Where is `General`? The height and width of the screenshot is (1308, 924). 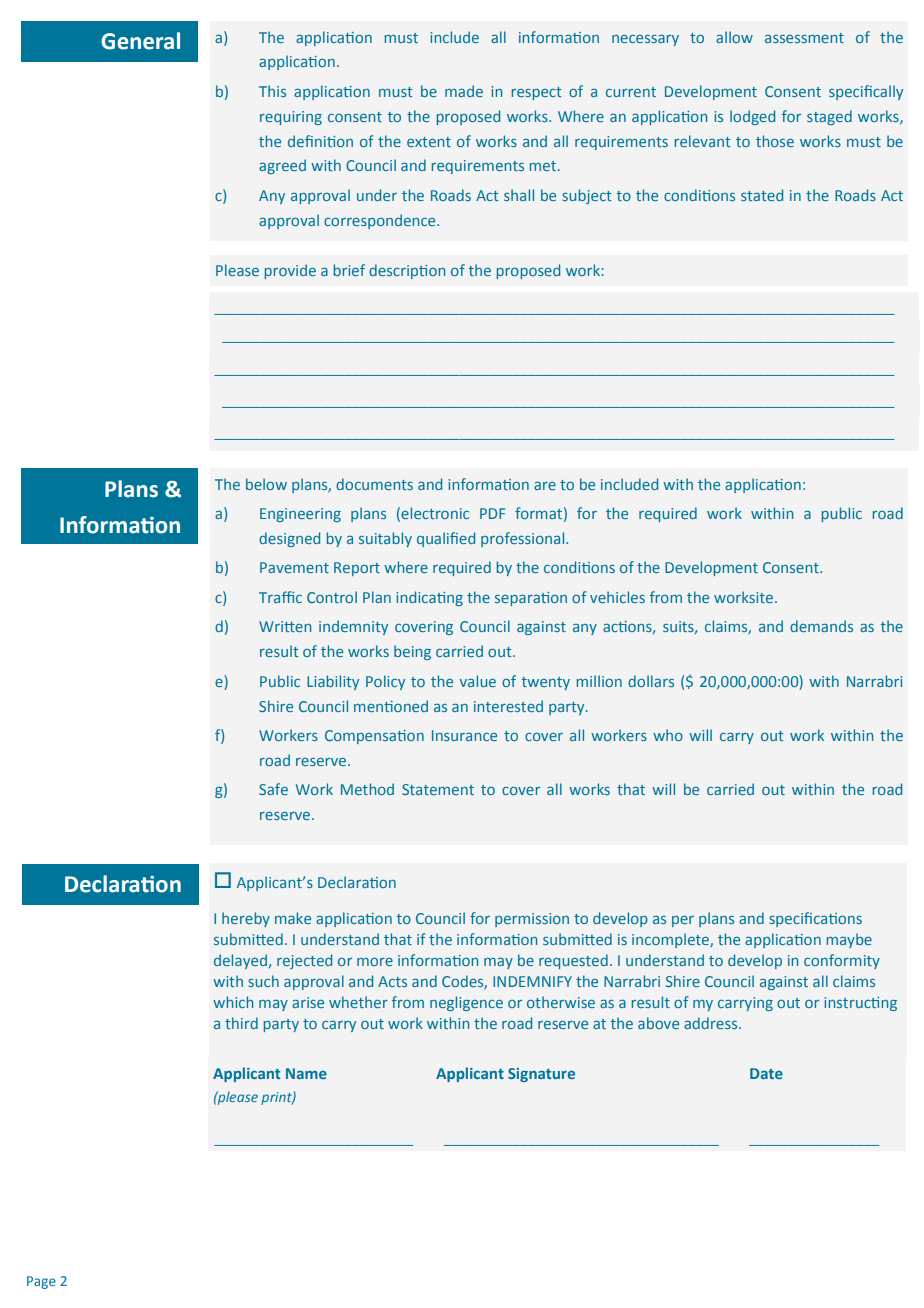 General is located at coordinates (140, 41).
